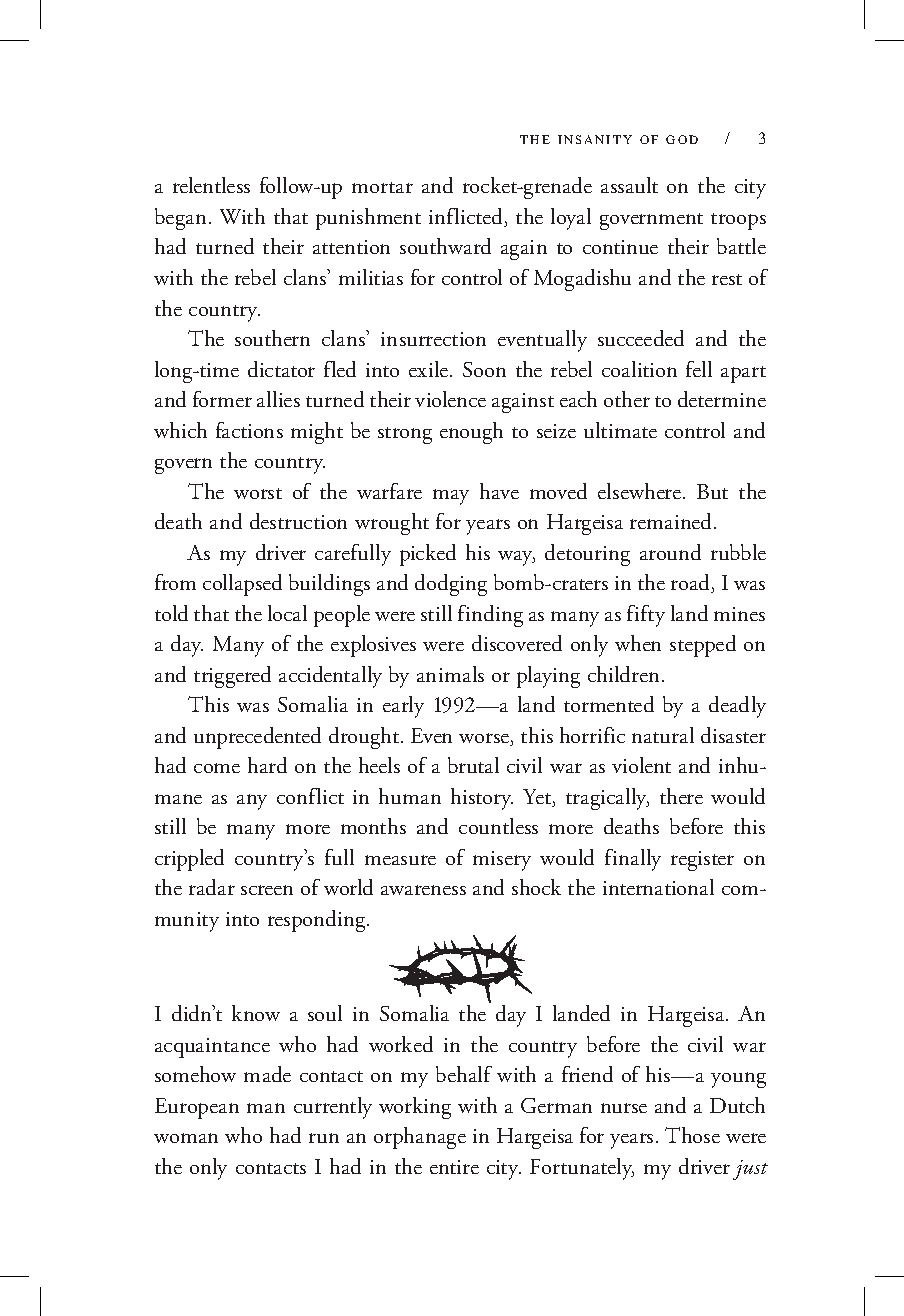 Image resolution: width=904 pixels, height=1316 pixels. Describe the element at coordinates (186, 1138) in the screenshot. I see `woman` at that location.
